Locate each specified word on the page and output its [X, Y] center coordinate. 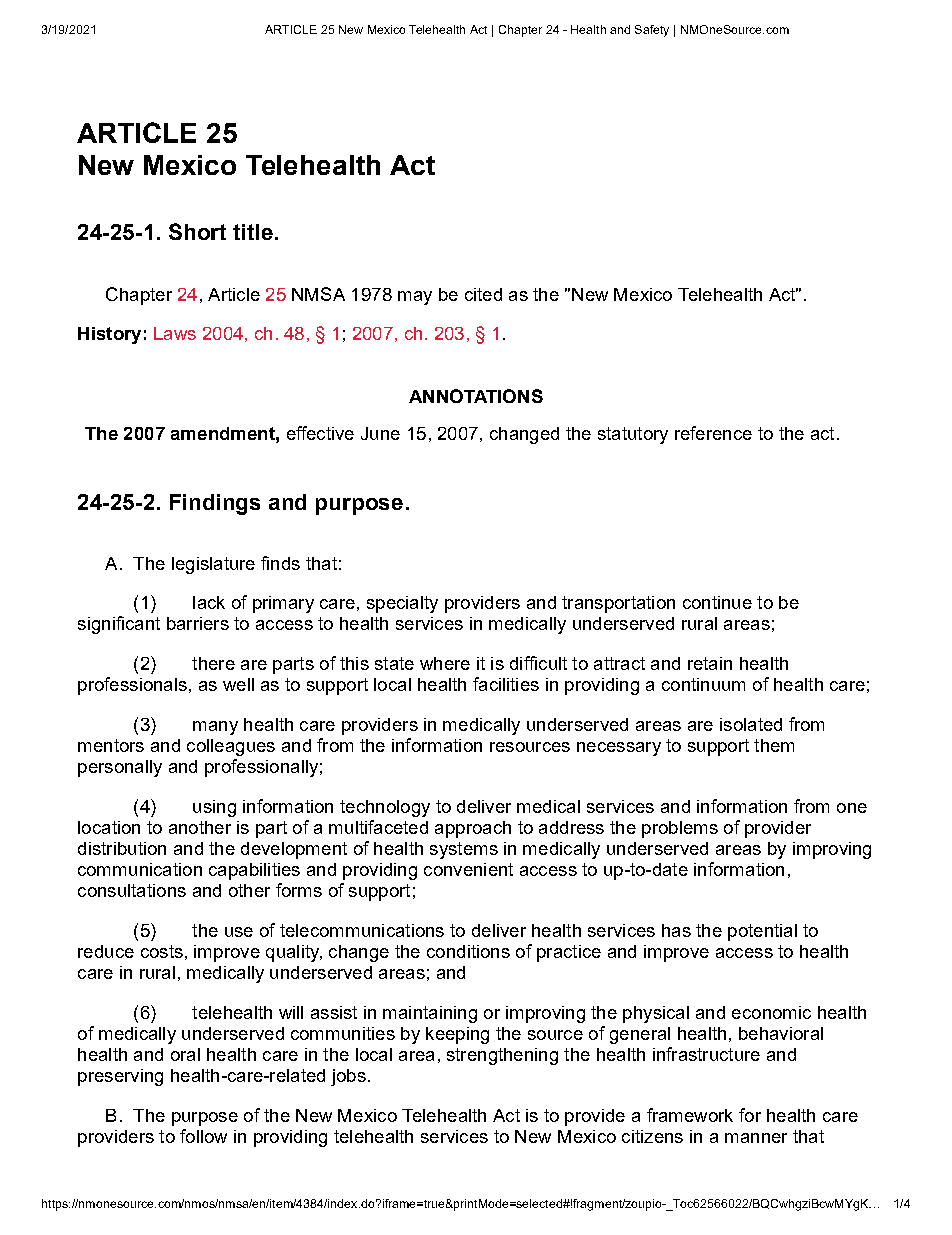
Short [197, 231]
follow [203, 1136]
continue [717, 602]
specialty [402, 604]
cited [483, 294]
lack [209, 602]
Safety [652, 31]
